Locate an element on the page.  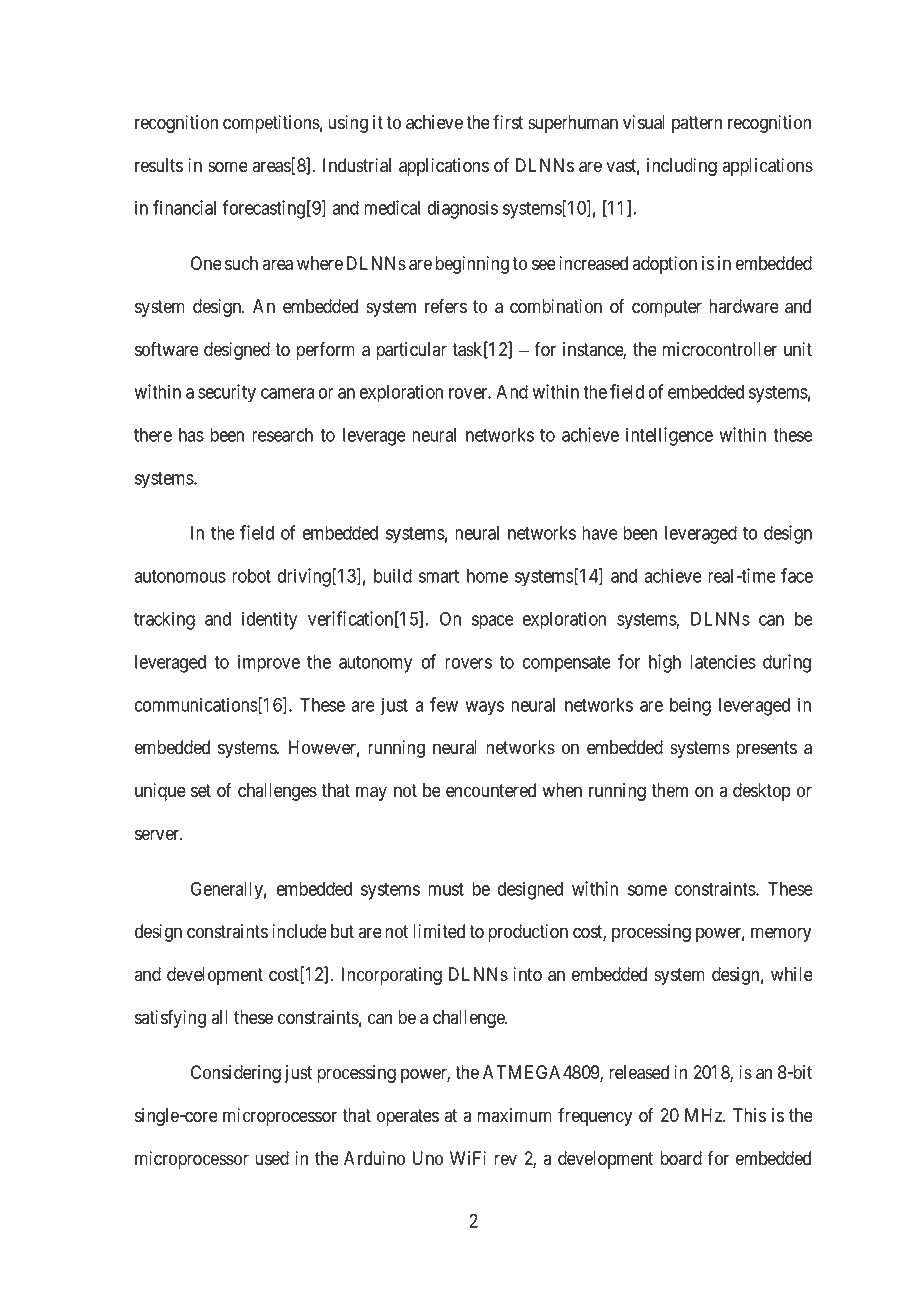
home is located at coordinates (487, 576).
